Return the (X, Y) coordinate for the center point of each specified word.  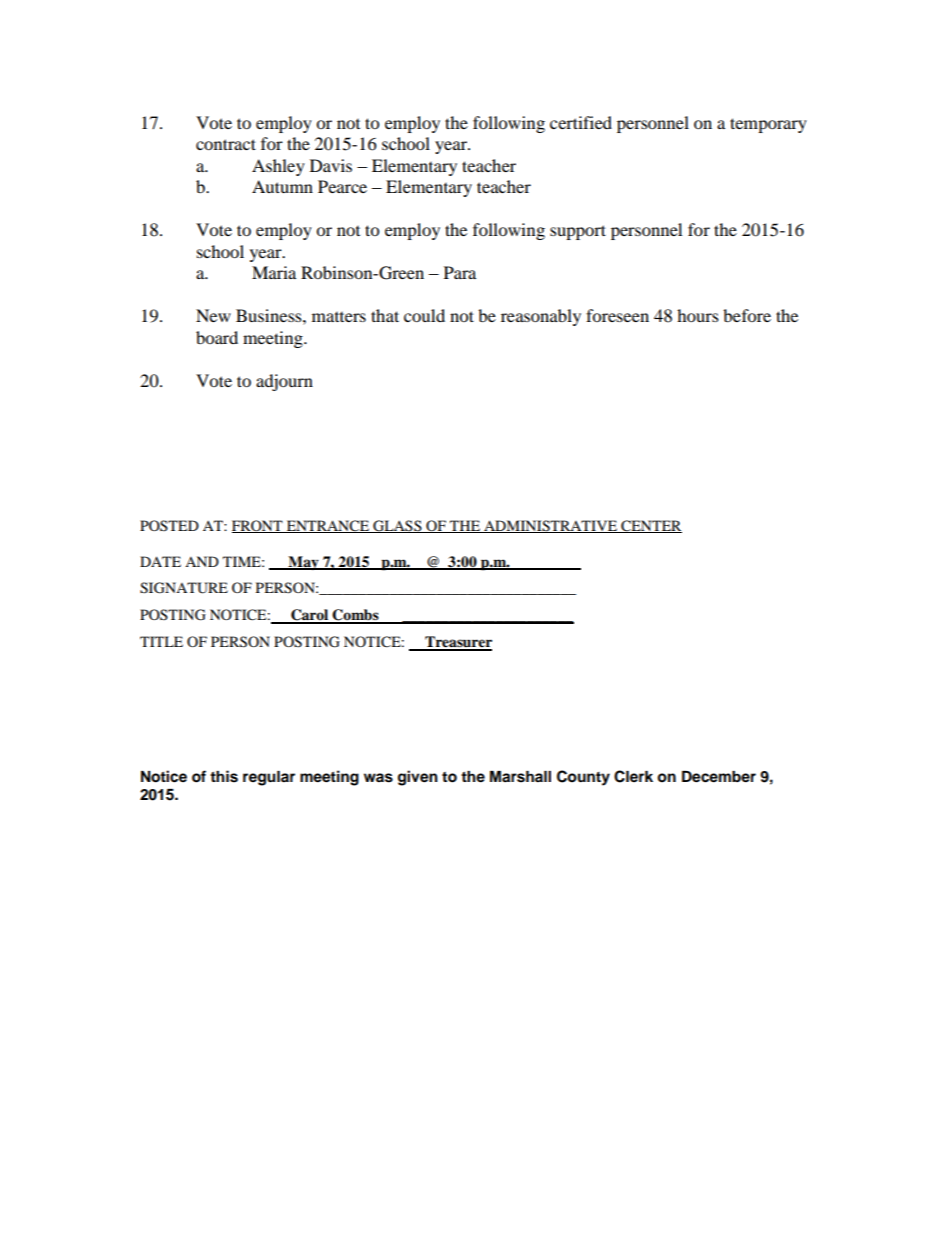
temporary (768, 125)
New (213, 315)
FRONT (258, 526)
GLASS (397, 526)
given (418, 778)
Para (460, 272)
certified (581, 122)
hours (698, 315)
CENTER (650, 526)
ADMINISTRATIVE (550, 526)
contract (226, 144)
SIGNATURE (184, 588)
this (224, 776)
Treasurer (457, 643)
